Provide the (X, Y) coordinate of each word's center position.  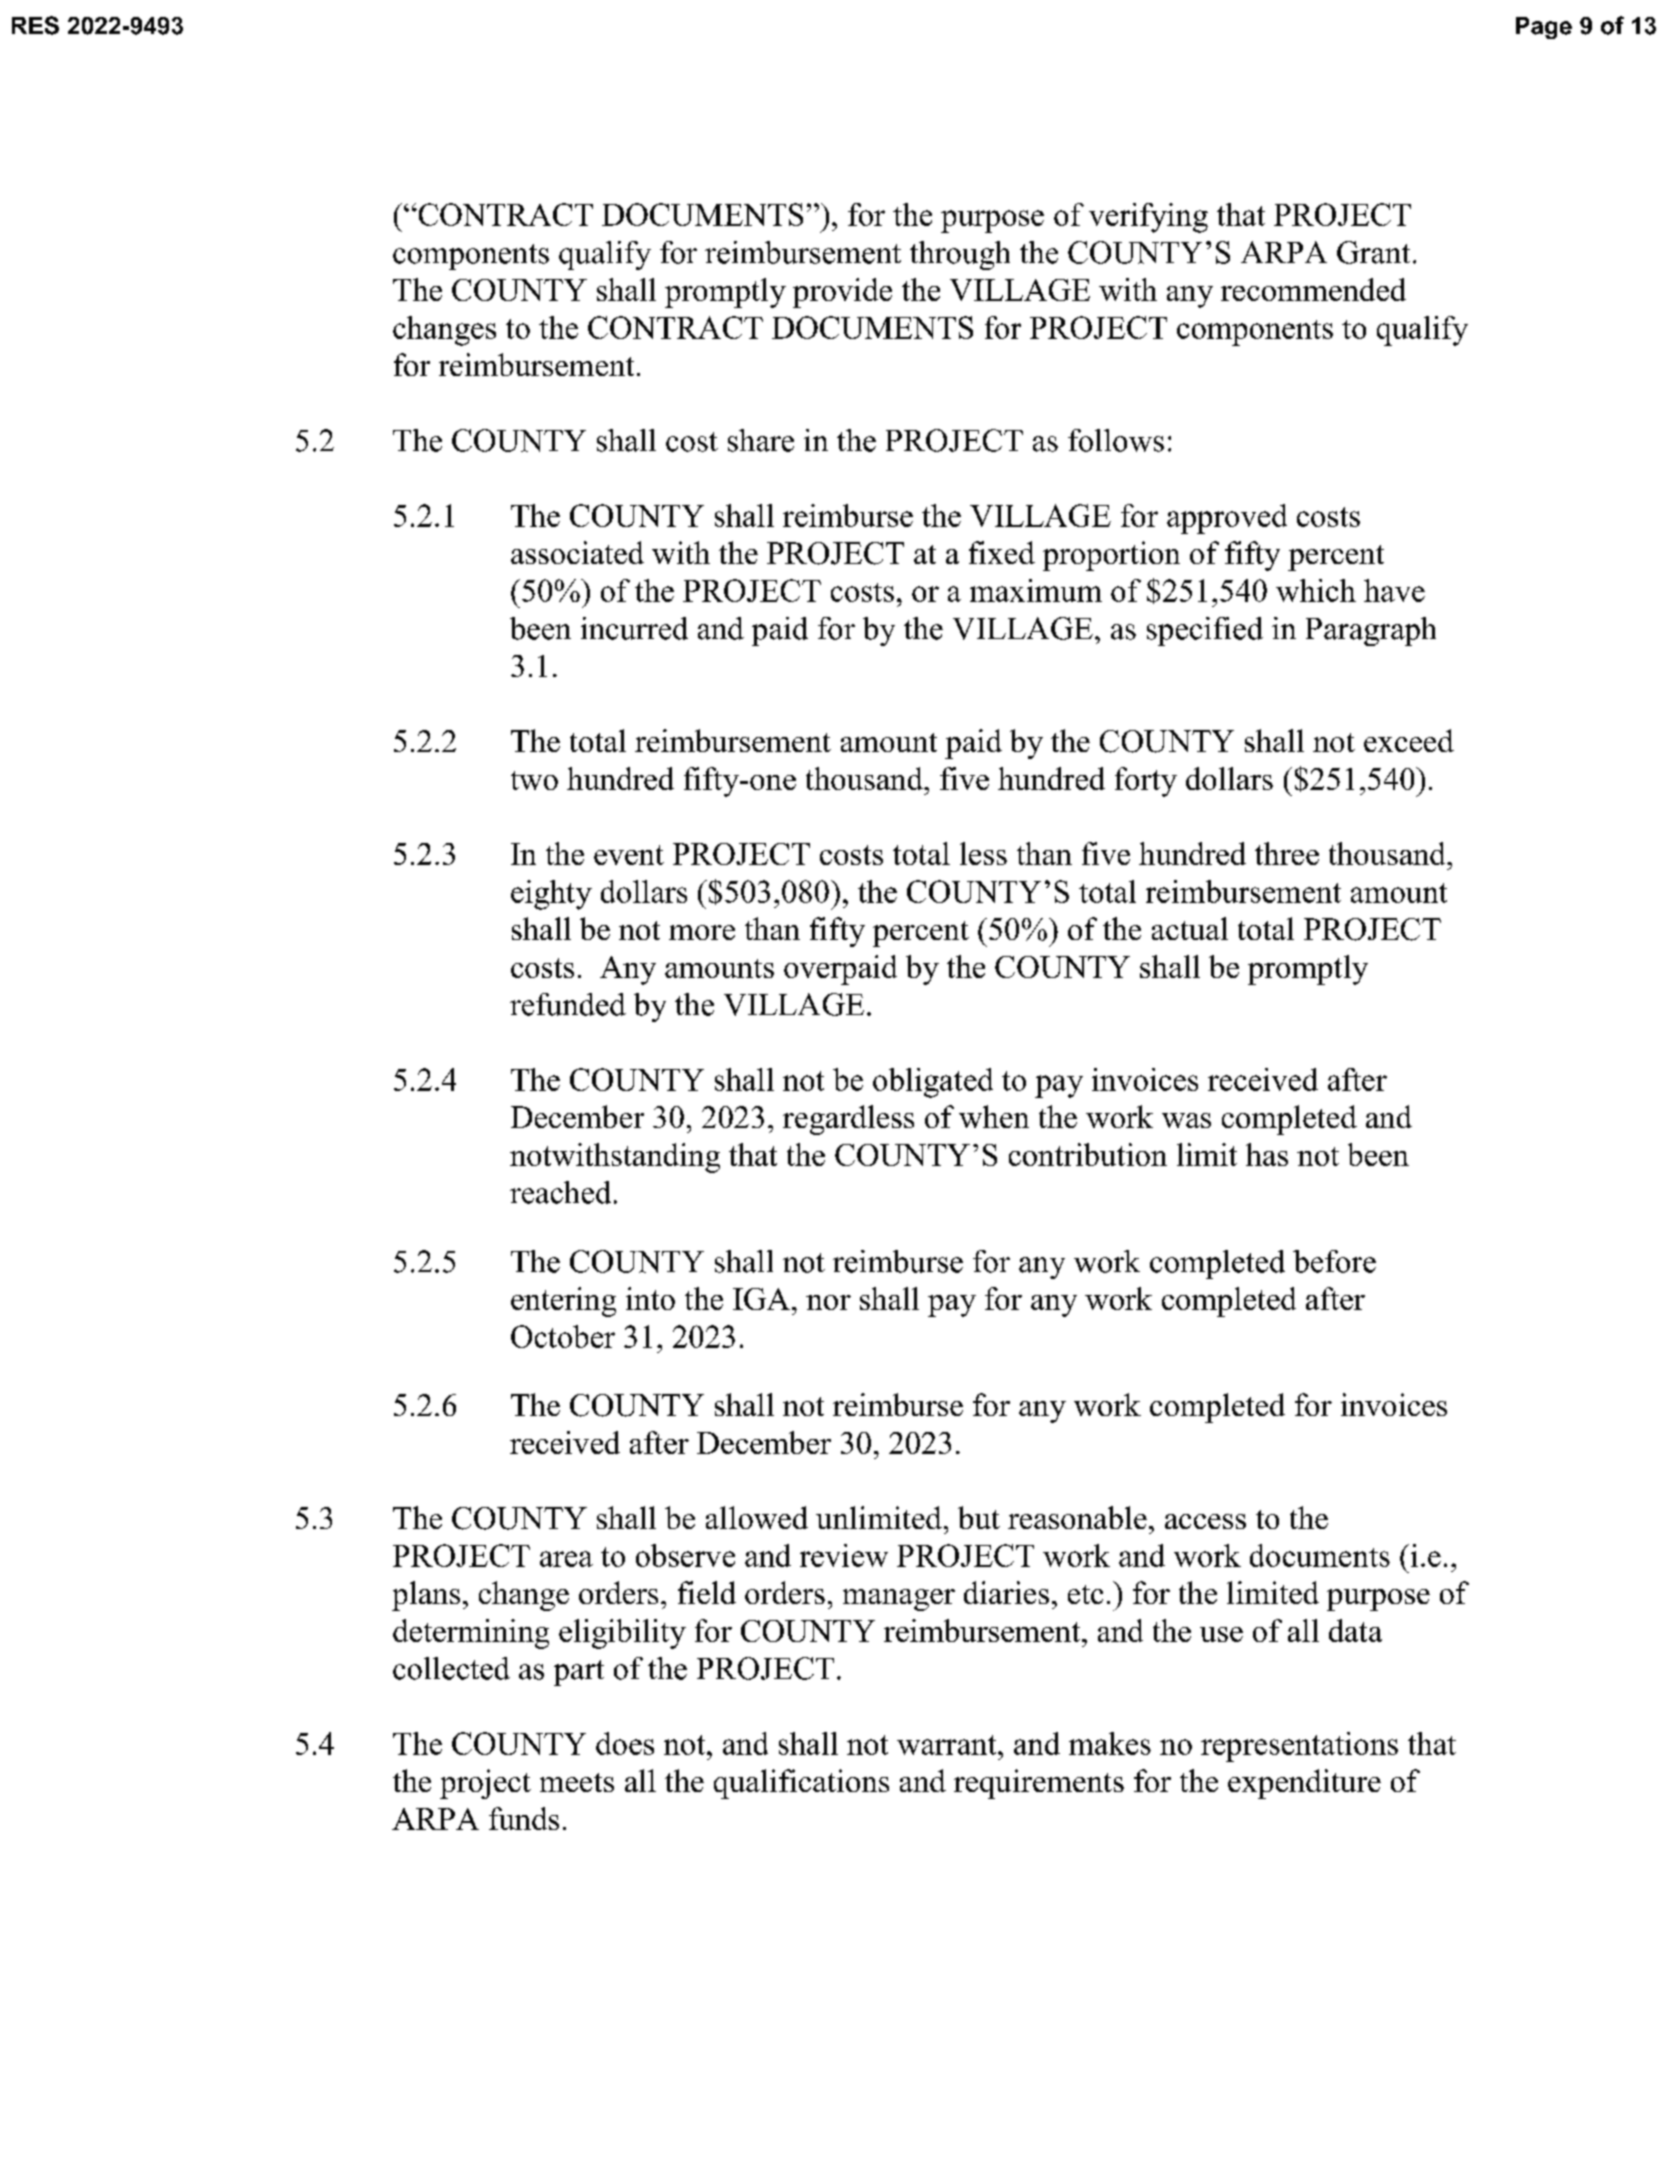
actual (1190, 928)
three (1287, 853)
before (1334, 1261)
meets (577, 1782)
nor (828, 1302)
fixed (1002, 552)
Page (1544, 28)
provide (842, 293)
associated (577, 552)
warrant (948, 1745)
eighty (551, 895)
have (1394, 590)
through (960, 255)
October (563, 1336)
